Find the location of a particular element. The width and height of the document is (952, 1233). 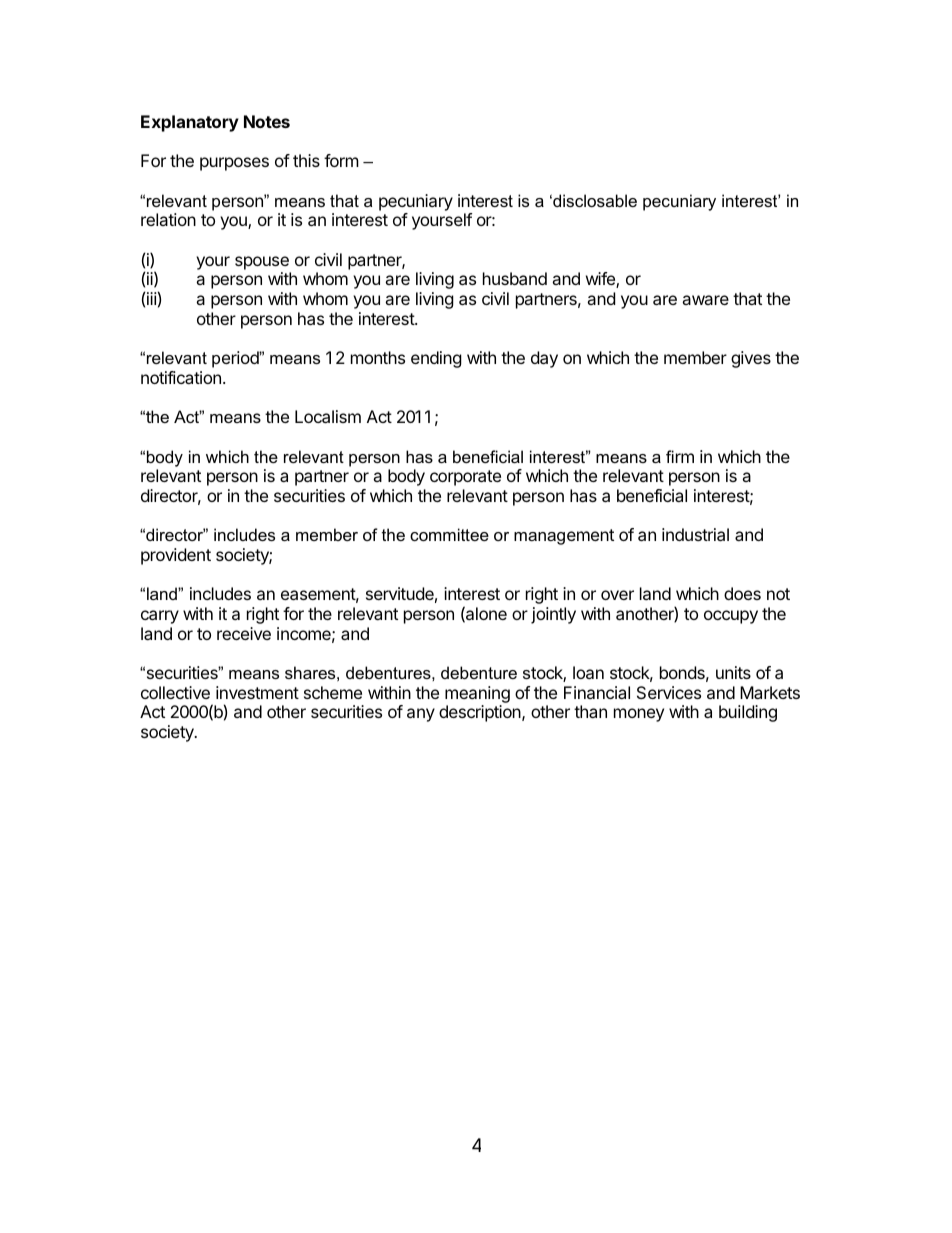

wife is located at coordinates (601, 280).
